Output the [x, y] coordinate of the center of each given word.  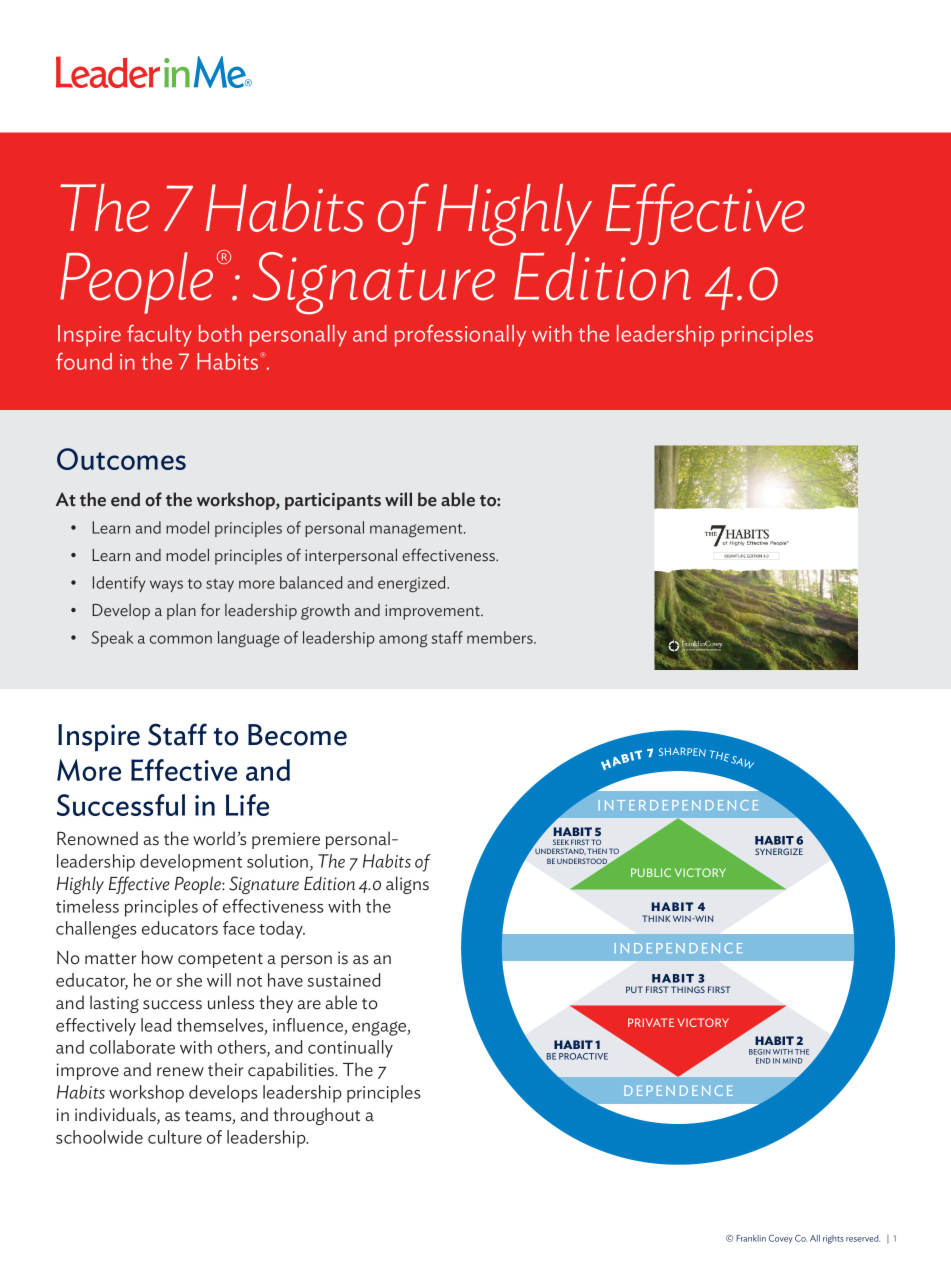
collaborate [132, 1047]
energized [413, 584]
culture [175, 1137]
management [417, 530]
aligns [407, 885]
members [501, 637]
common [181, 639]
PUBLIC [651, 872]
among [403, 640]
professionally [460, 335]
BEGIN [760, 1052]
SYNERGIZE [779, 851]
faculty [159, 335]
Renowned [97, 838]
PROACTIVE [583, 1056]
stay [220, 585]
